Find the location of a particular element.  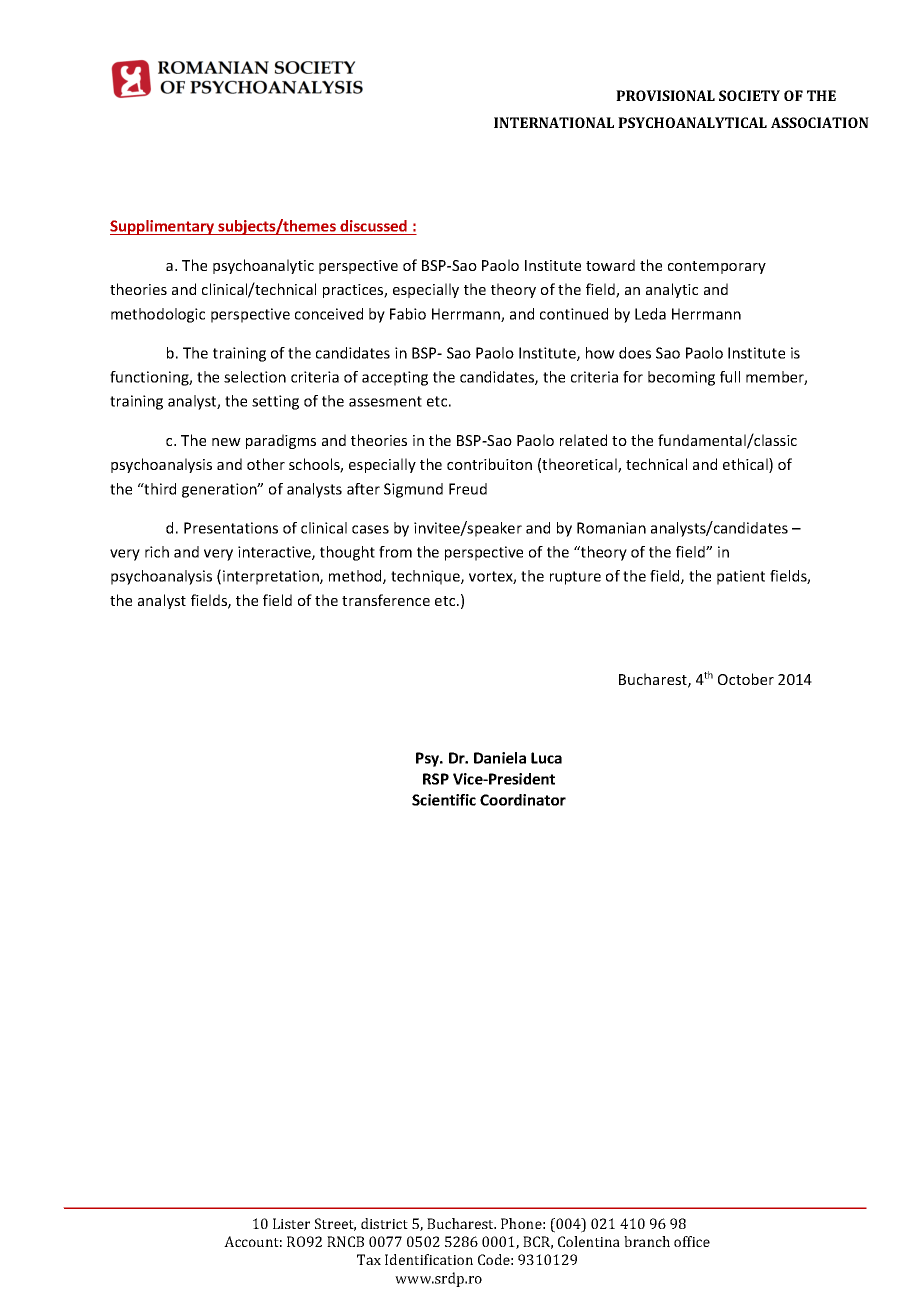

interpretation is located at coordinates (272, 577).
